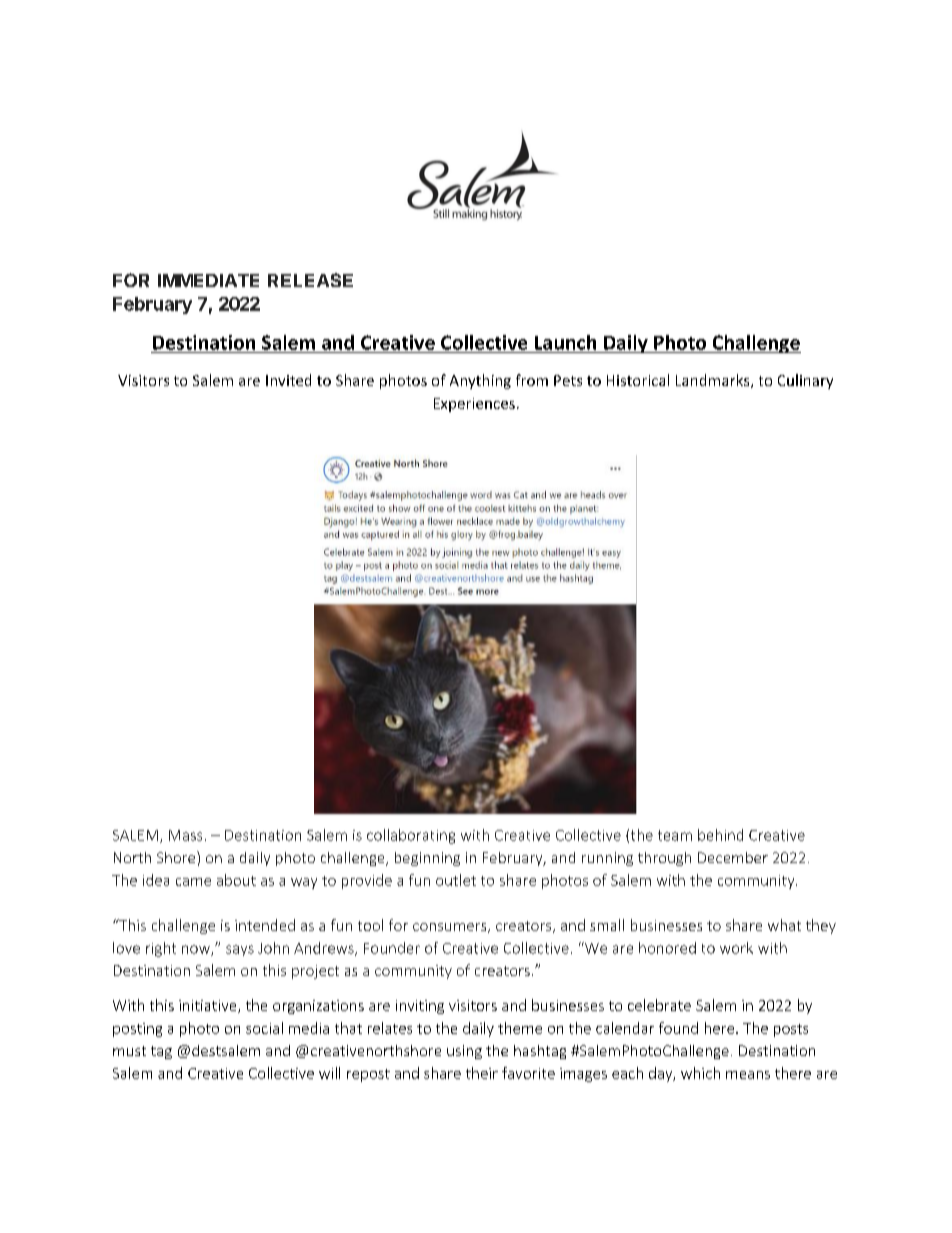  What do you see at coordinates (464, 1052) in the document?
I see `using` at bounding box center [464, 1052].
